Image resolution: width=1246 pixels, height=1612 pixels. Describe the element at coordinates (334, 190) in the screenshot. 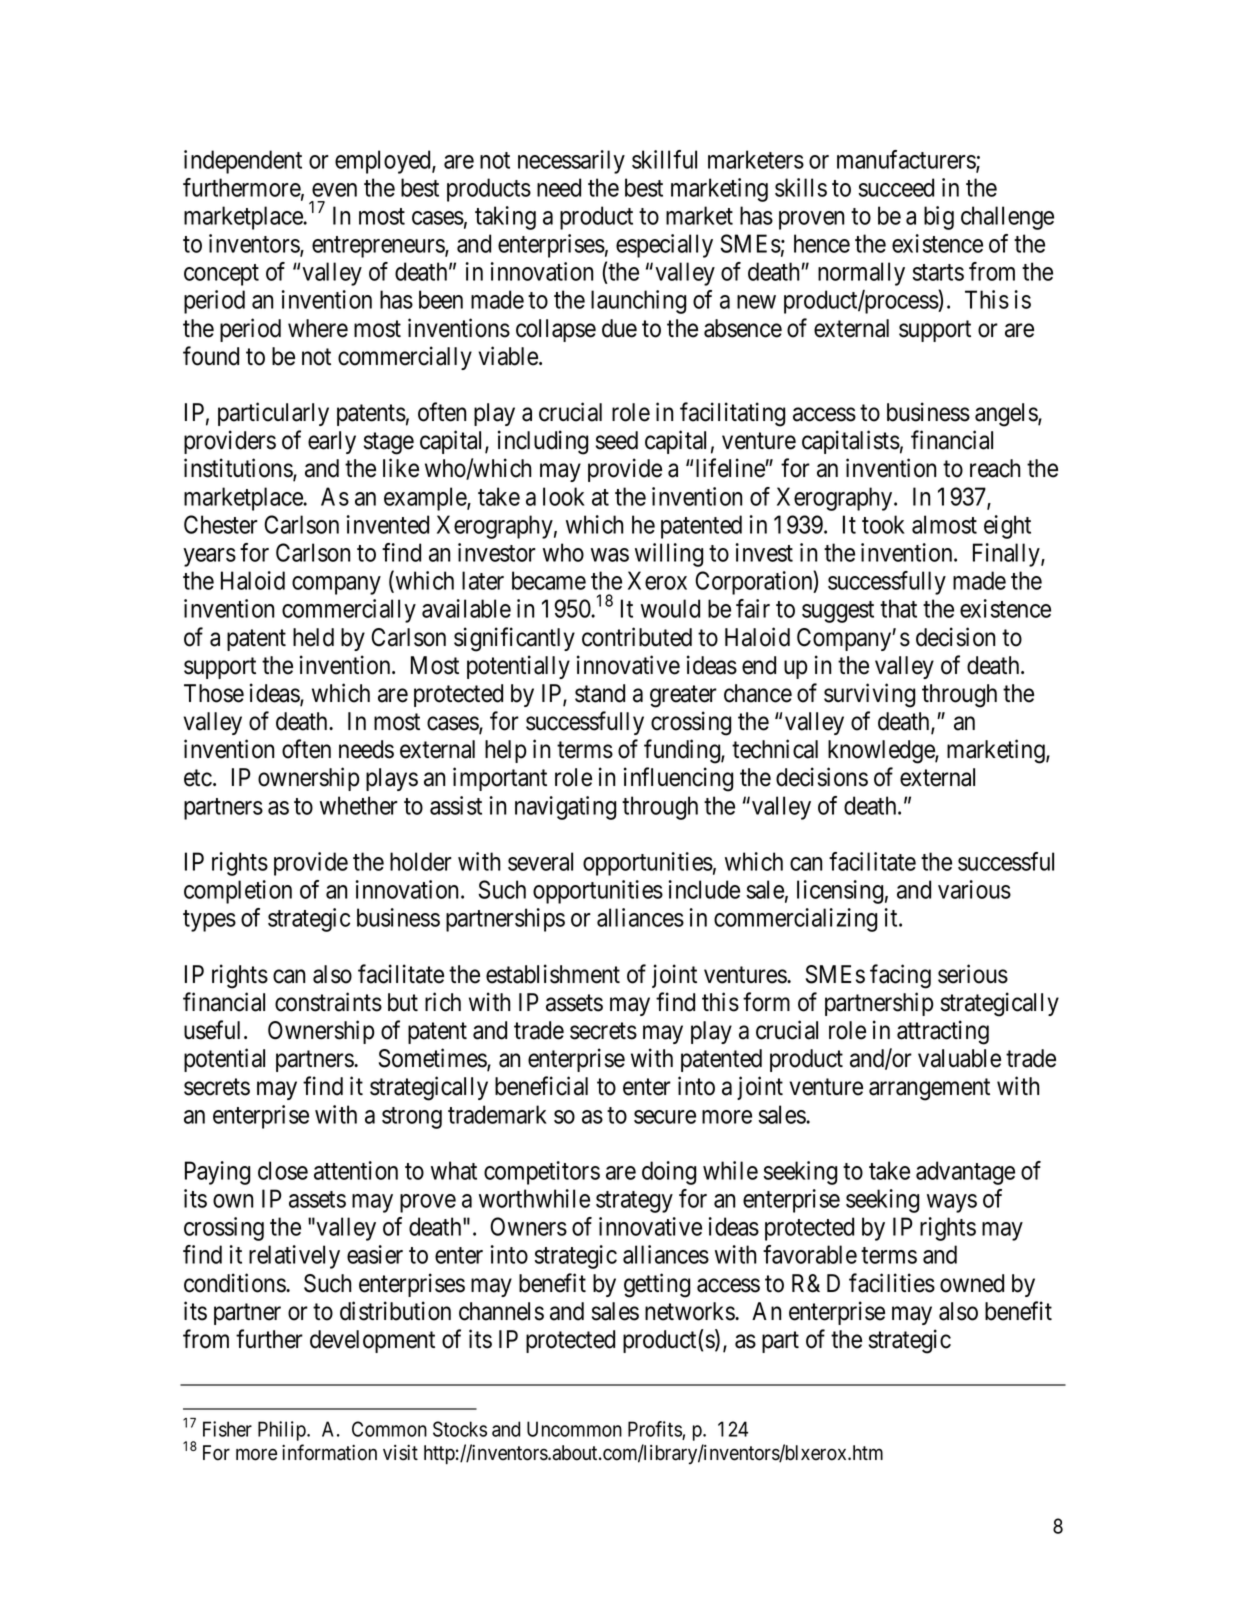

I see `even` at that location.
